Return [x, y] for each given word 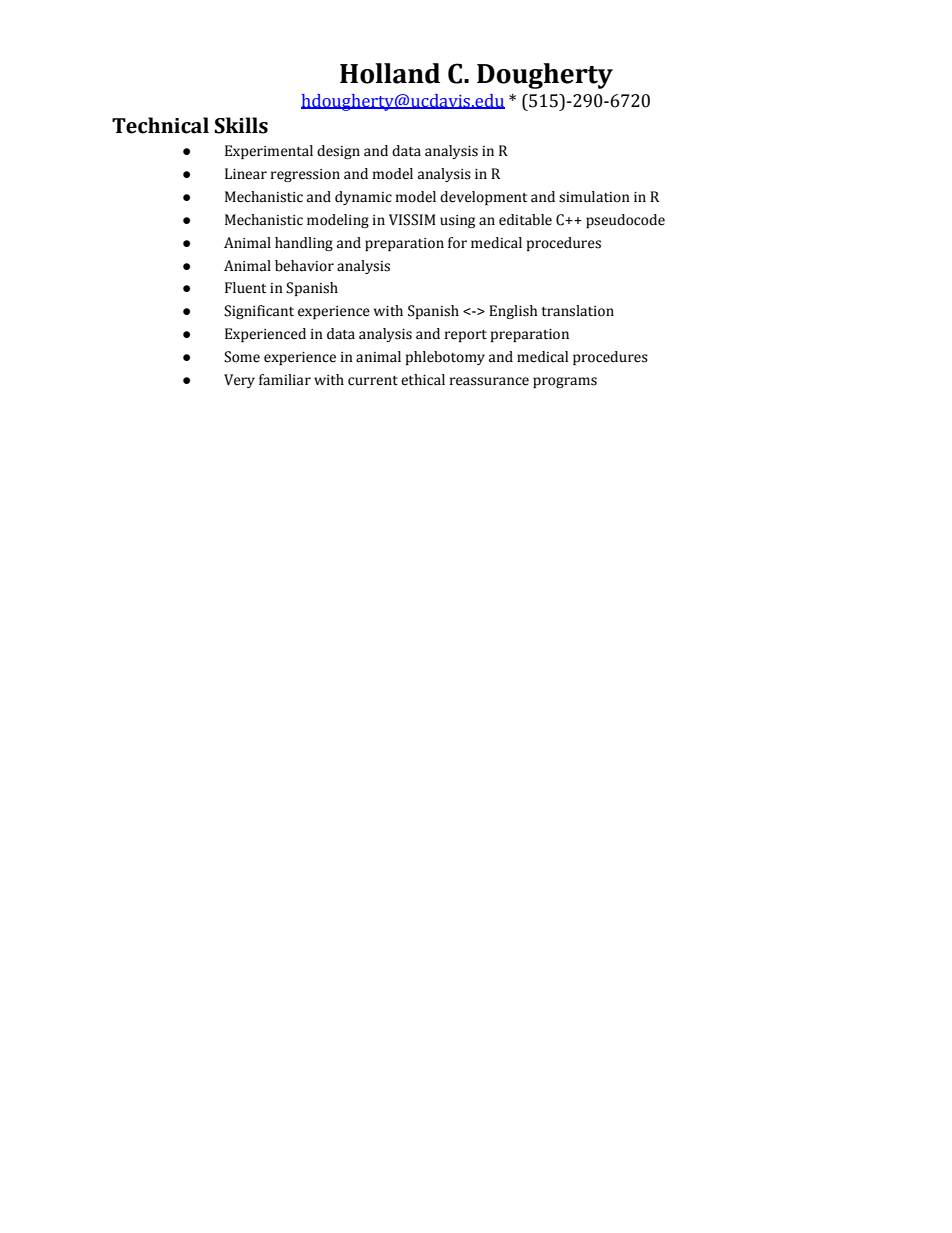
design [338, 152]
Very [239, 381]
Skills [241, 125]
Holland [390, 73]
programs [565, 382]
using [457, 221]
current [373, 381]
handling [304, 244]
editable [525, 220]
